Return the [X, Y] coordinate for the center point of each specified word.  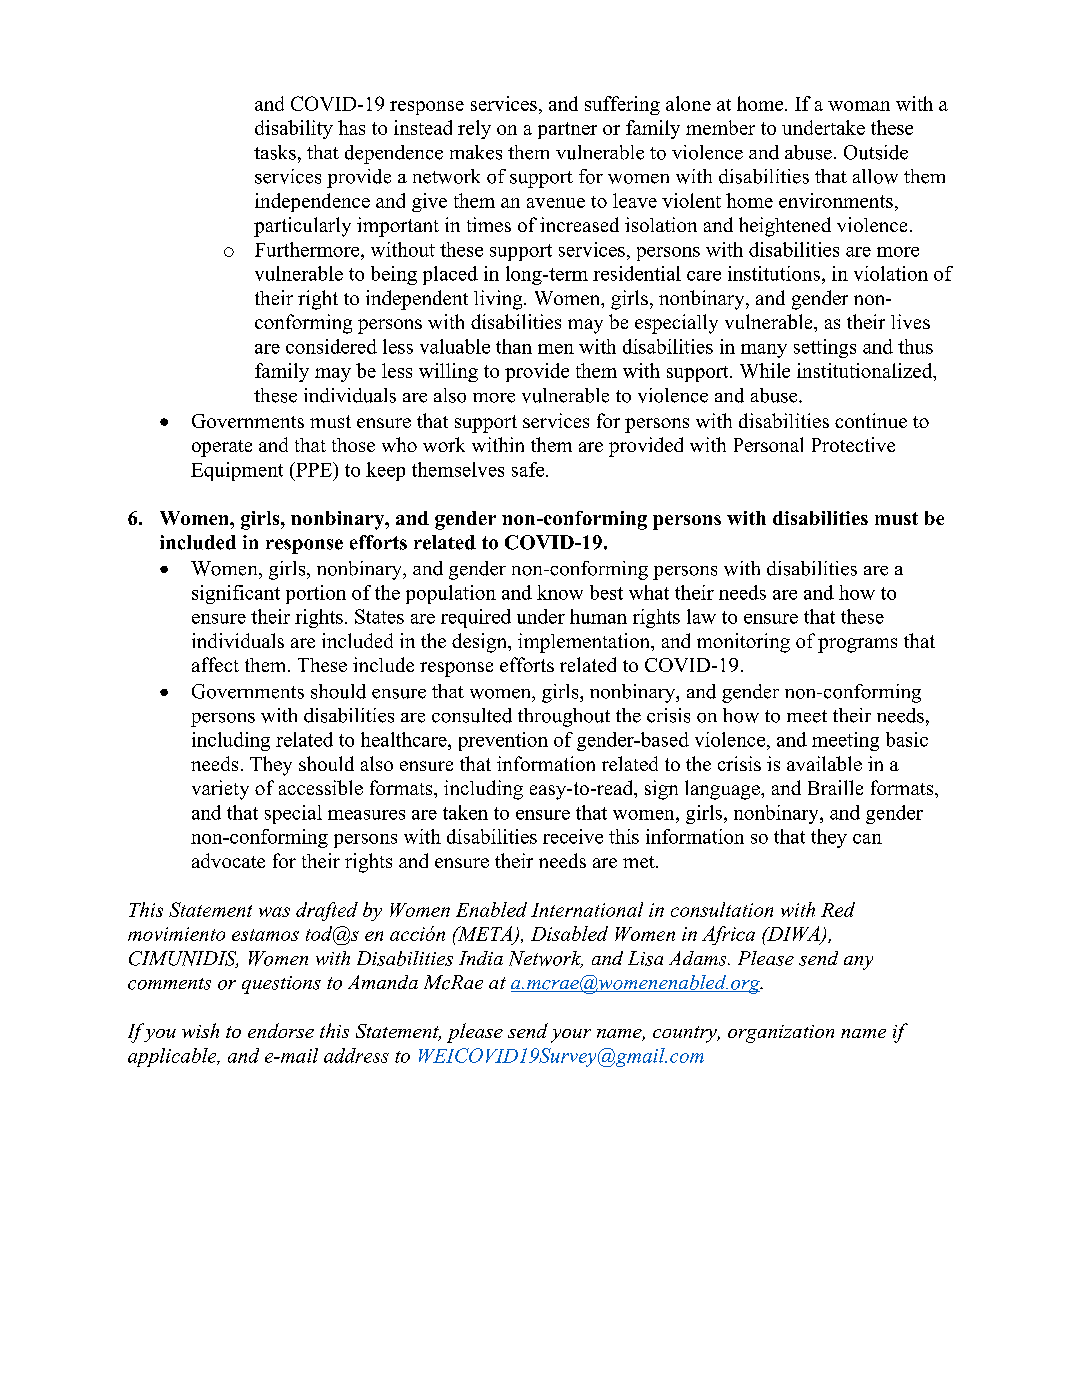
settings [825, 348]
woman [859, 106]
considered [331, 346]
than [514, 346]
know [560, 592]
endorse [281, 1030]
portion [316, 594]
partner [567, 130]
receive [573, 836]
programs [857, 645]
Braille [835, 787]
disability [294, 129]
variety [220, 790]
